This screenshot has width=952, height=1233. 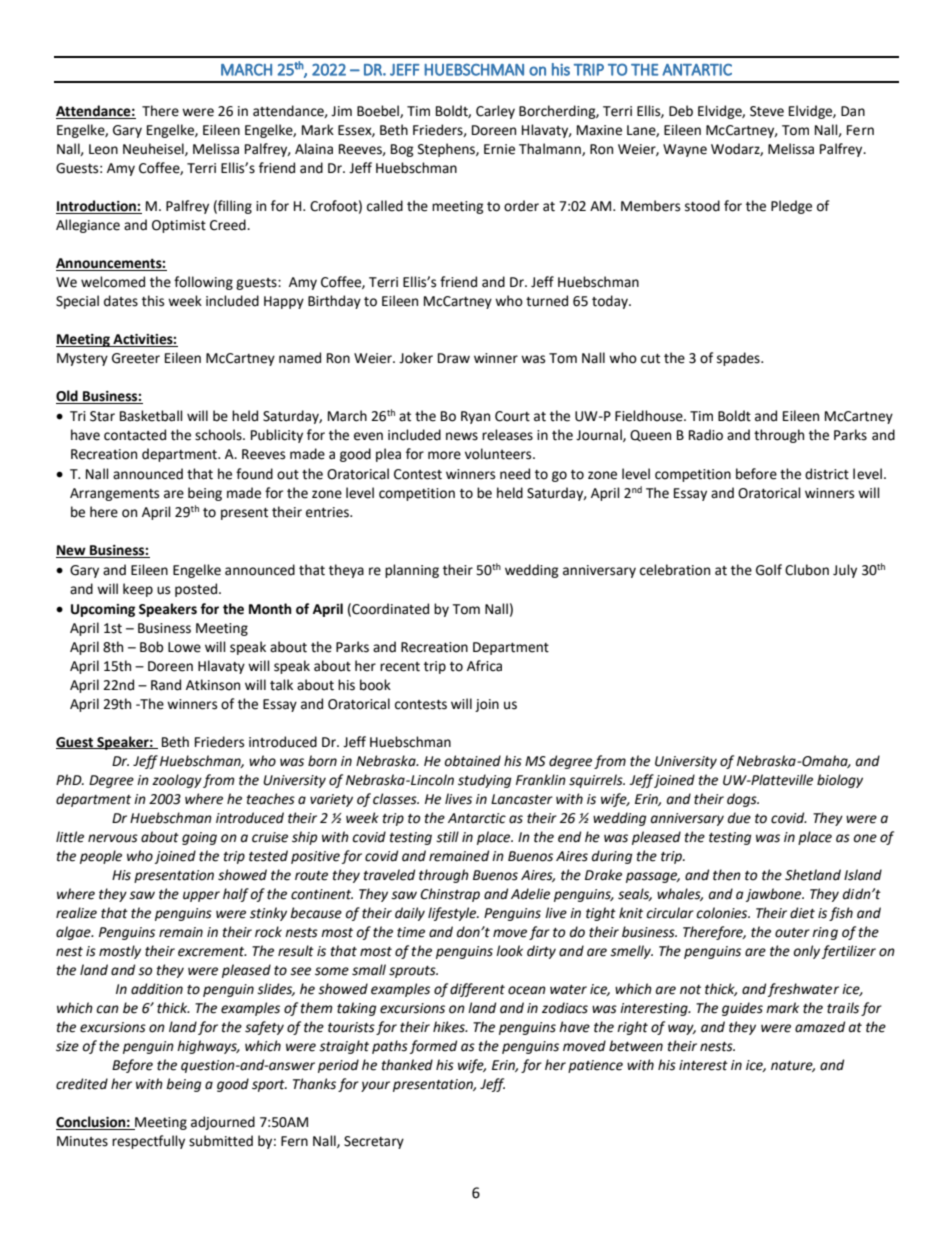 What do you see at coordinates (454, 358) in the screenshot?
I see `Draw` at bounding box center [454, 358].
